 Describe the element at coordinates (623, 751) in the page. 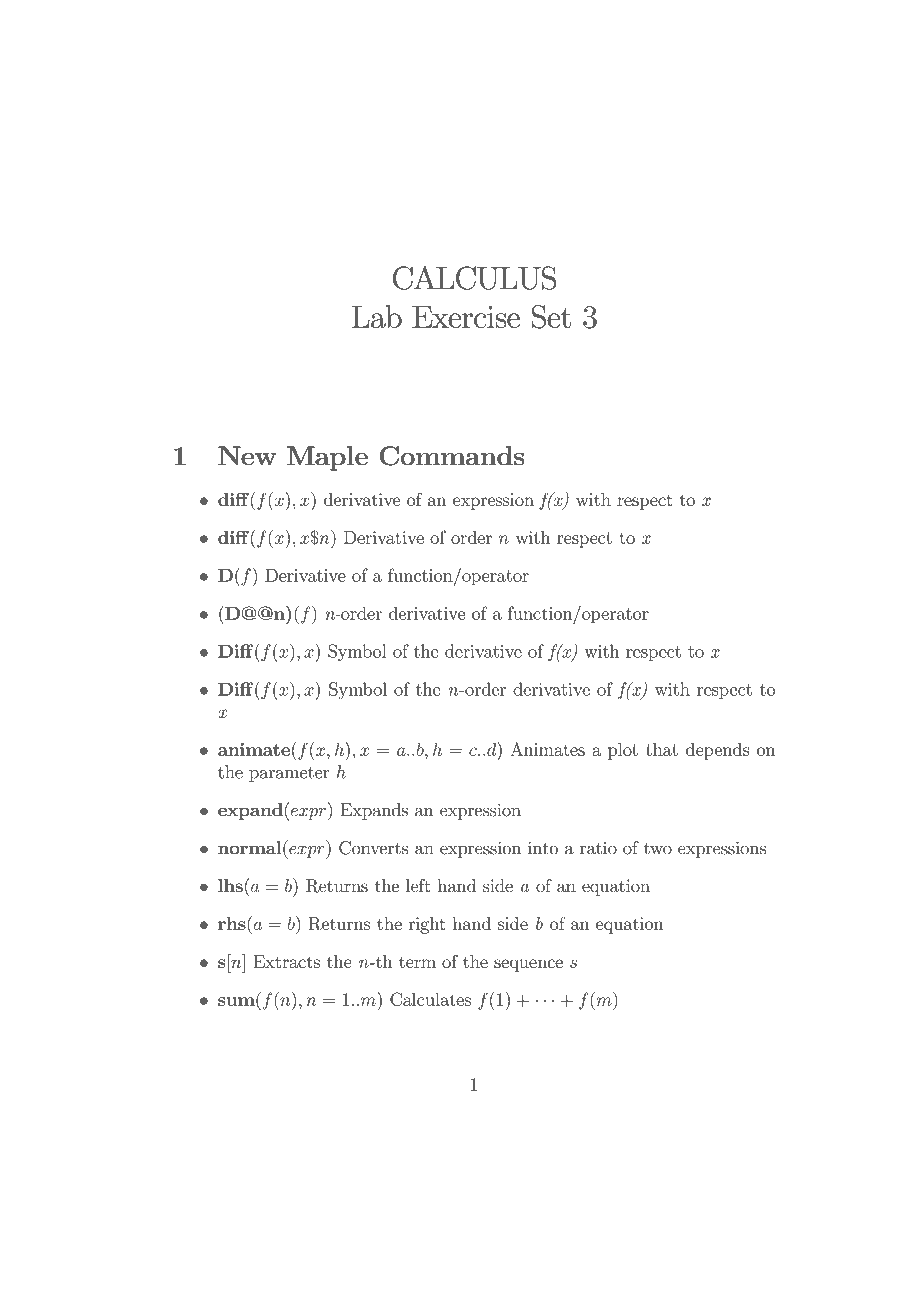

I see `plot` at that location.
